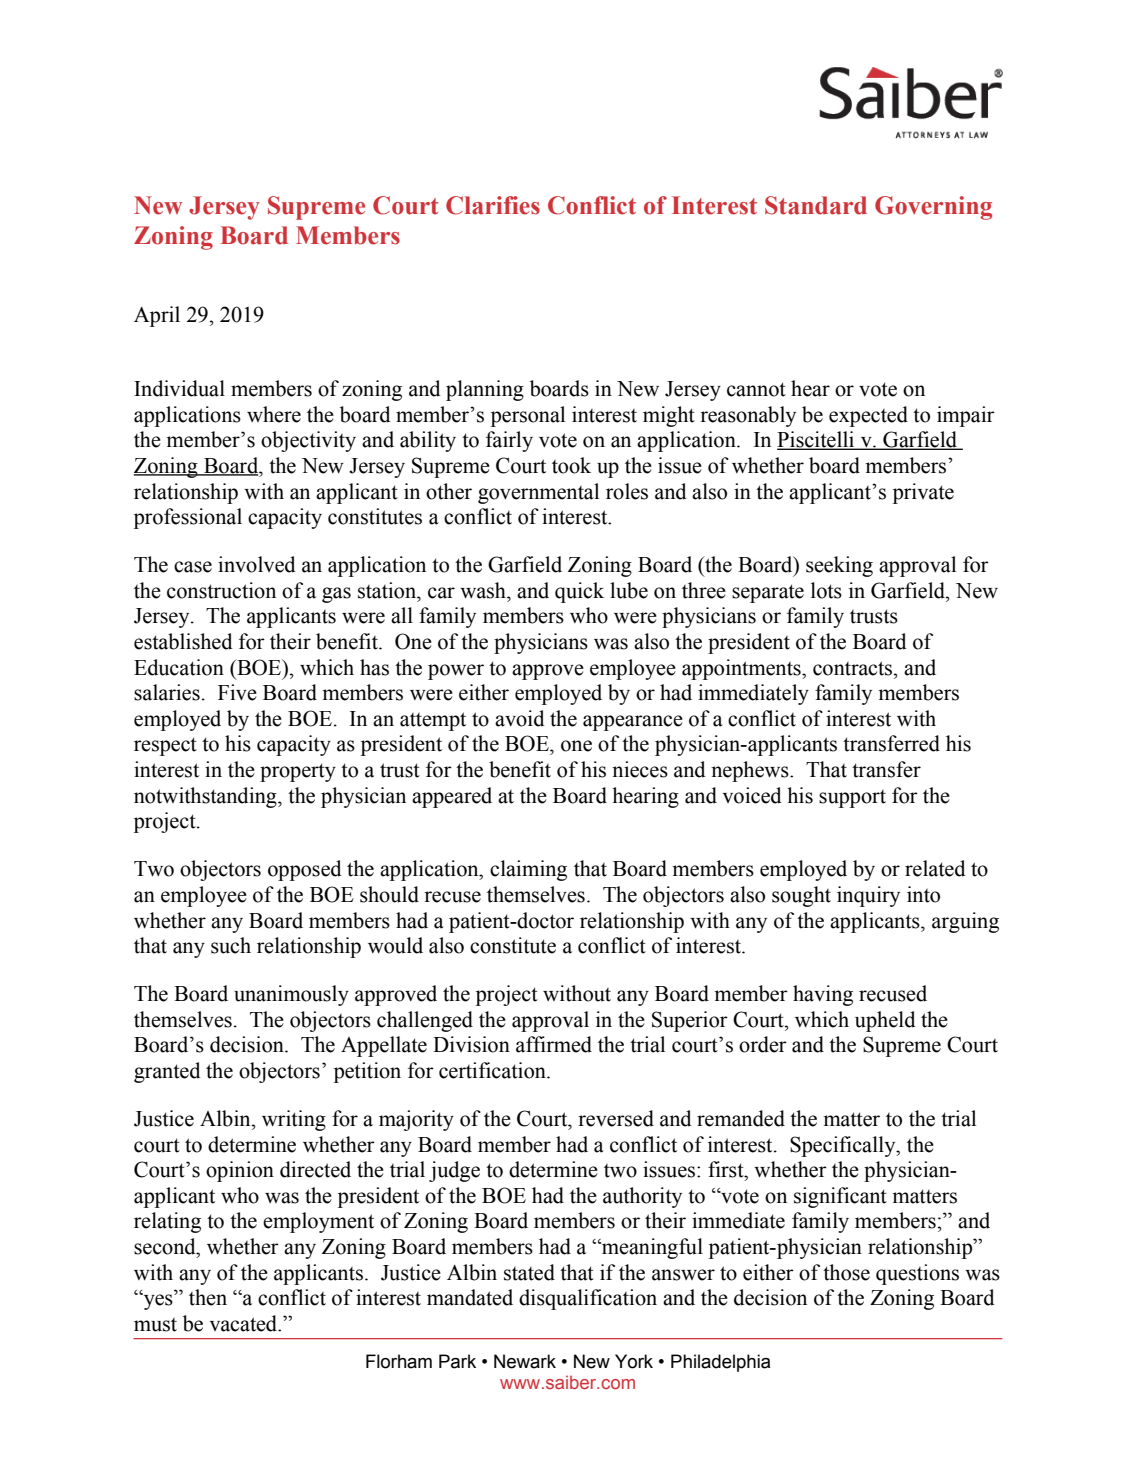 The image size is (1136, 1471). Describe the element at coordinates (823, 995) in the document. I see `having` at that location.
